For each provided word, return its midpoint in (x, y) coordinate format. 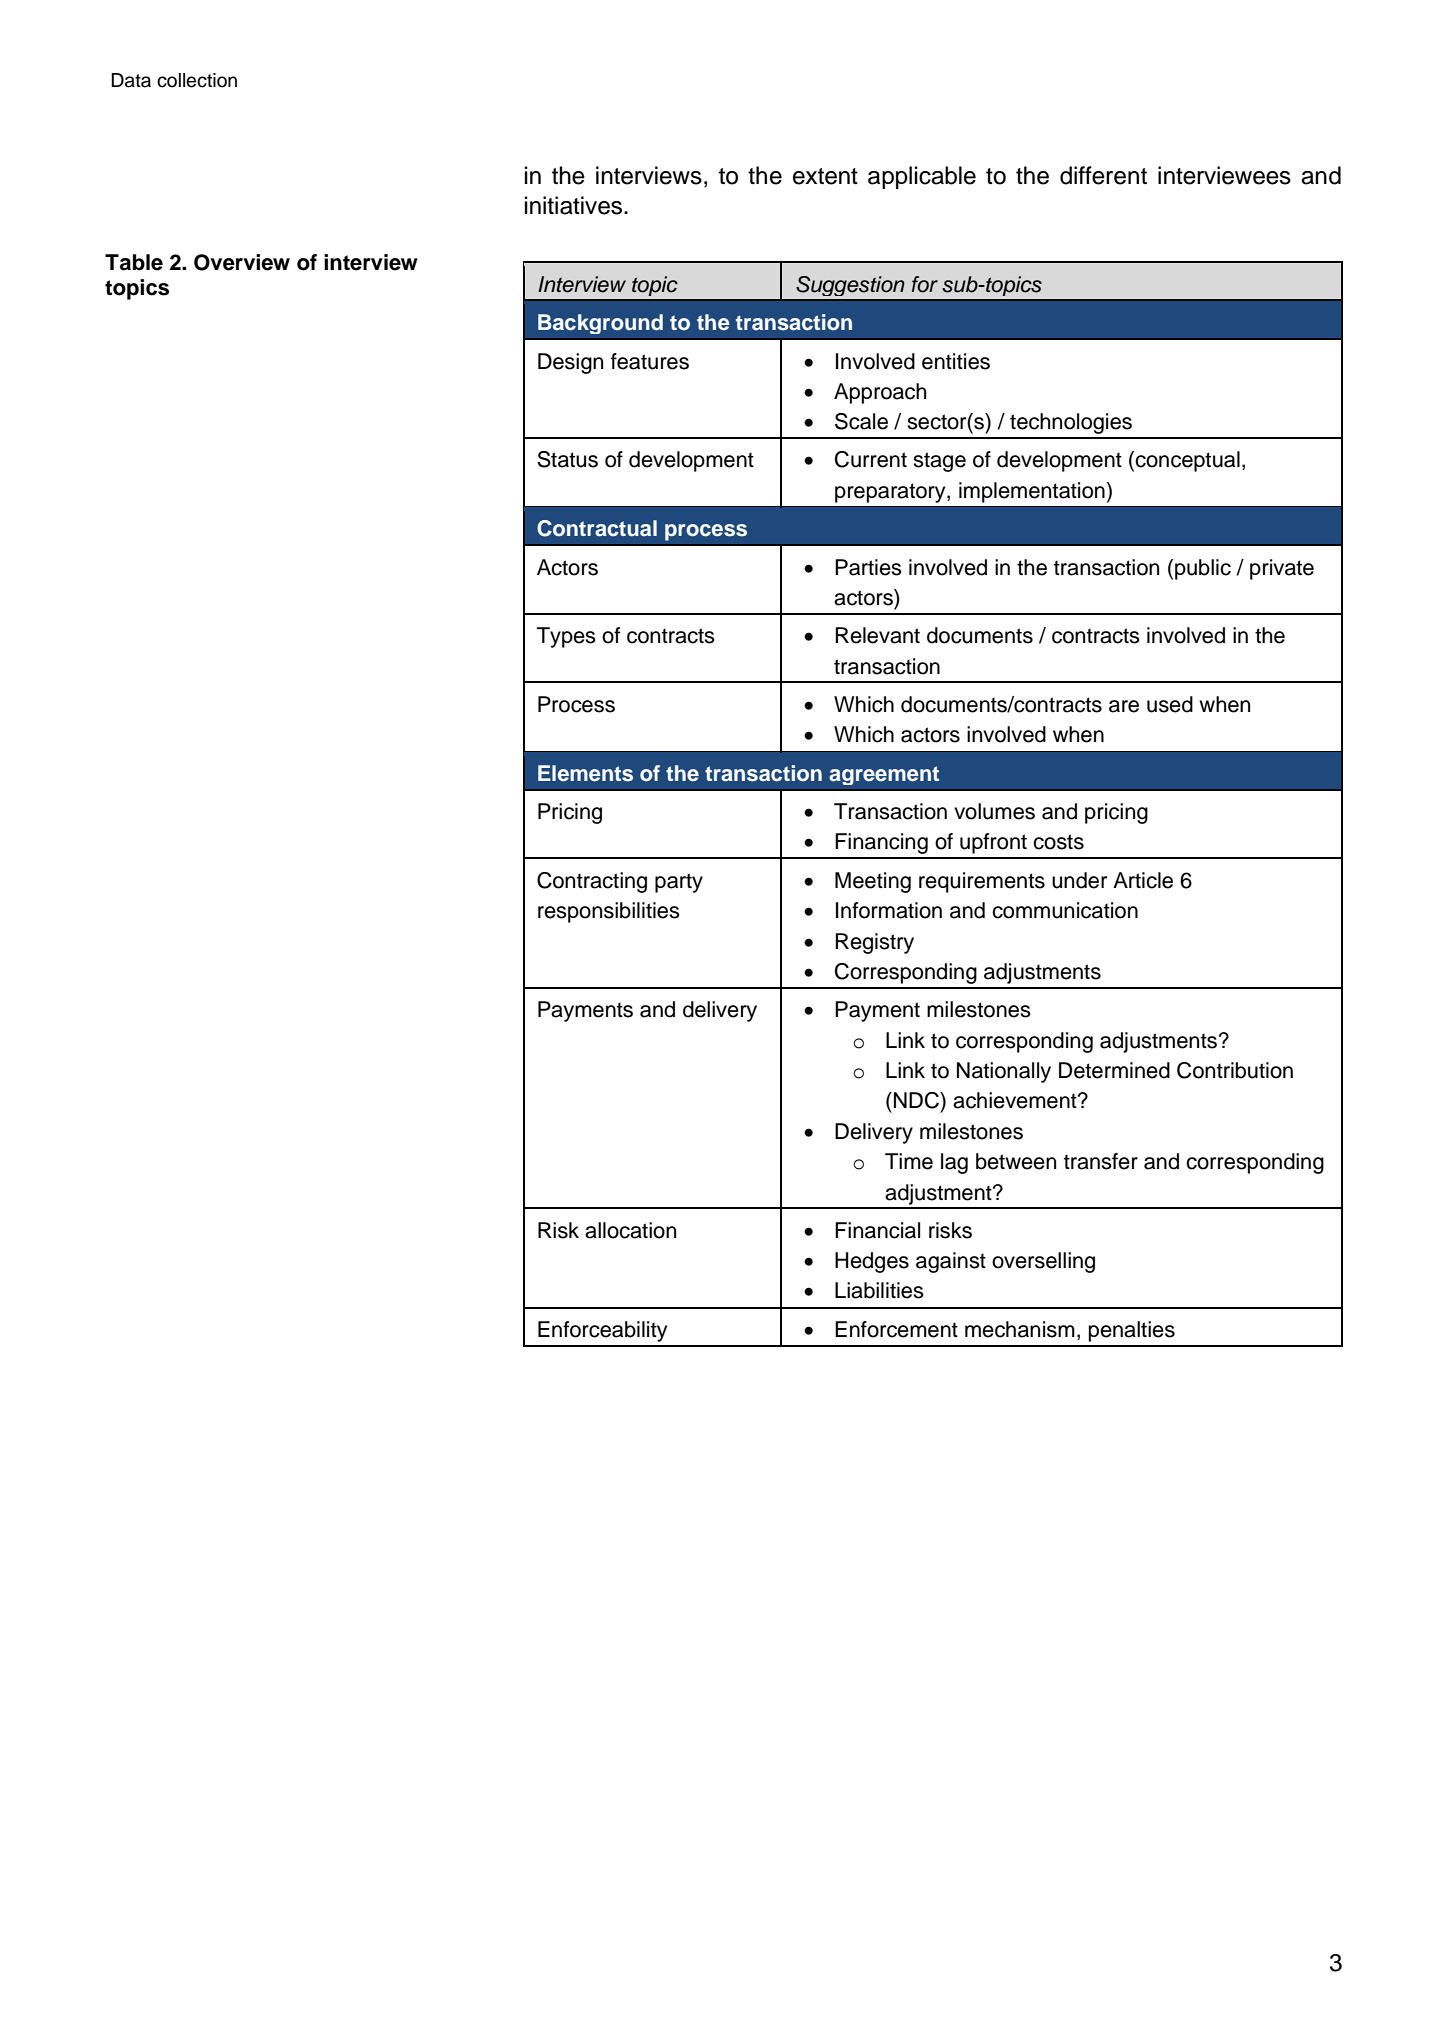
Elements (585, 773)
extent (825, 176)
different (1103, 175)
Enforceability (602, 1331)
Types (566, 637)
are (1124, 706)
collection (197, 80)
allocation (630, 1230)
